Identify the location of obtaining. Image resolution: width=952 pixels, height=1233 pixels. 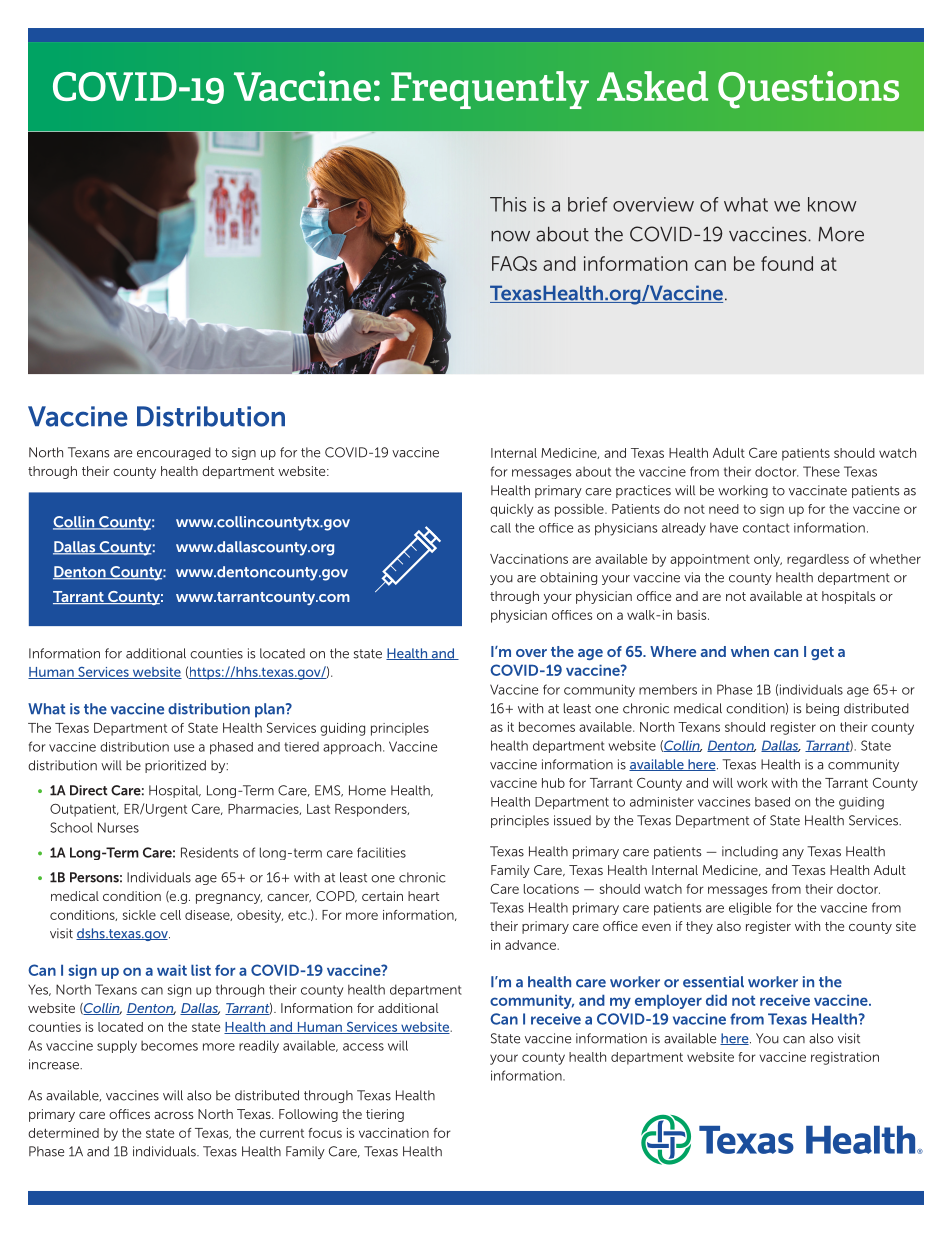
(568, 578).
